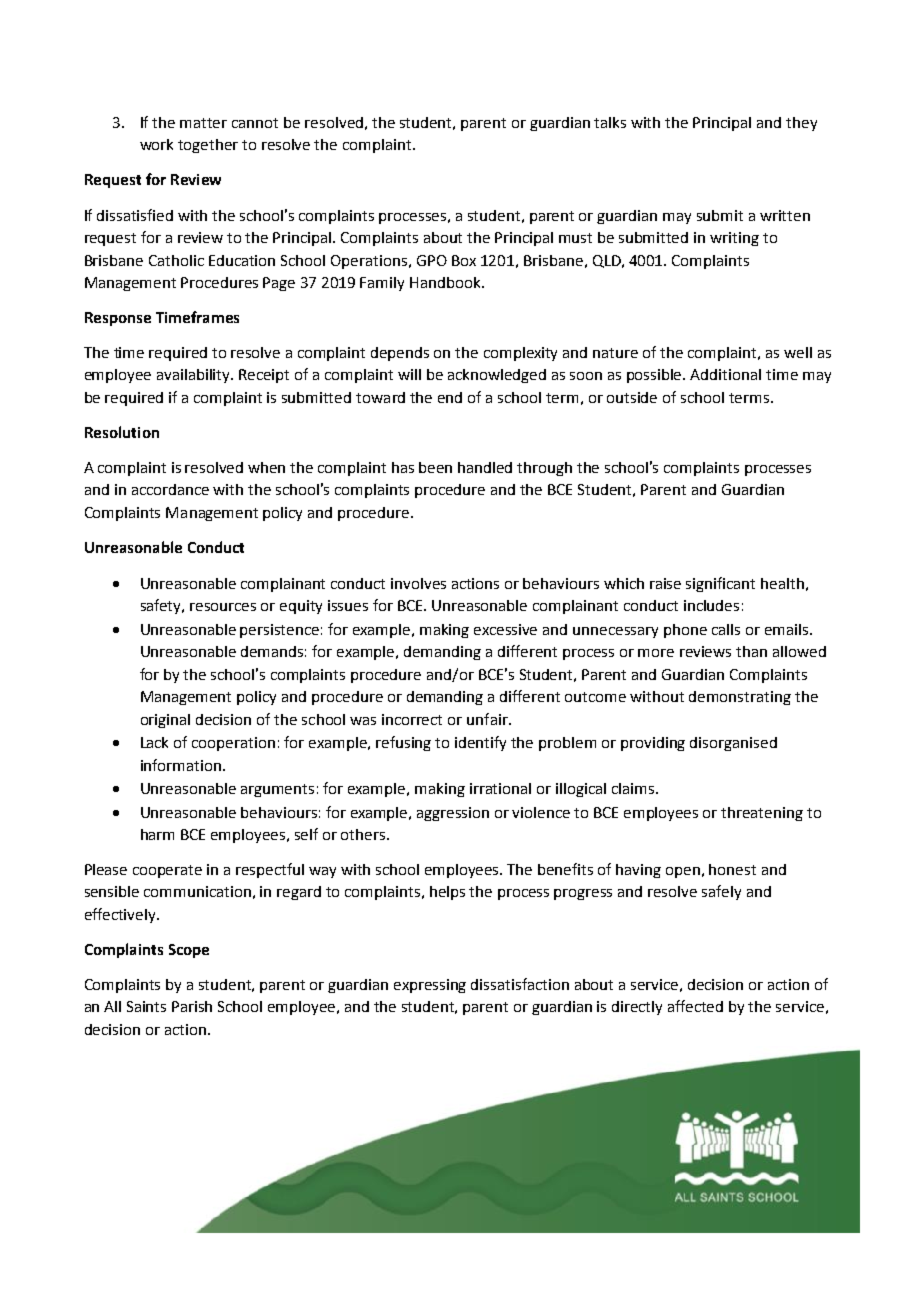 The height and width of the screenshot is (1308, 924). I want to click on availability, so click(195, 376).
